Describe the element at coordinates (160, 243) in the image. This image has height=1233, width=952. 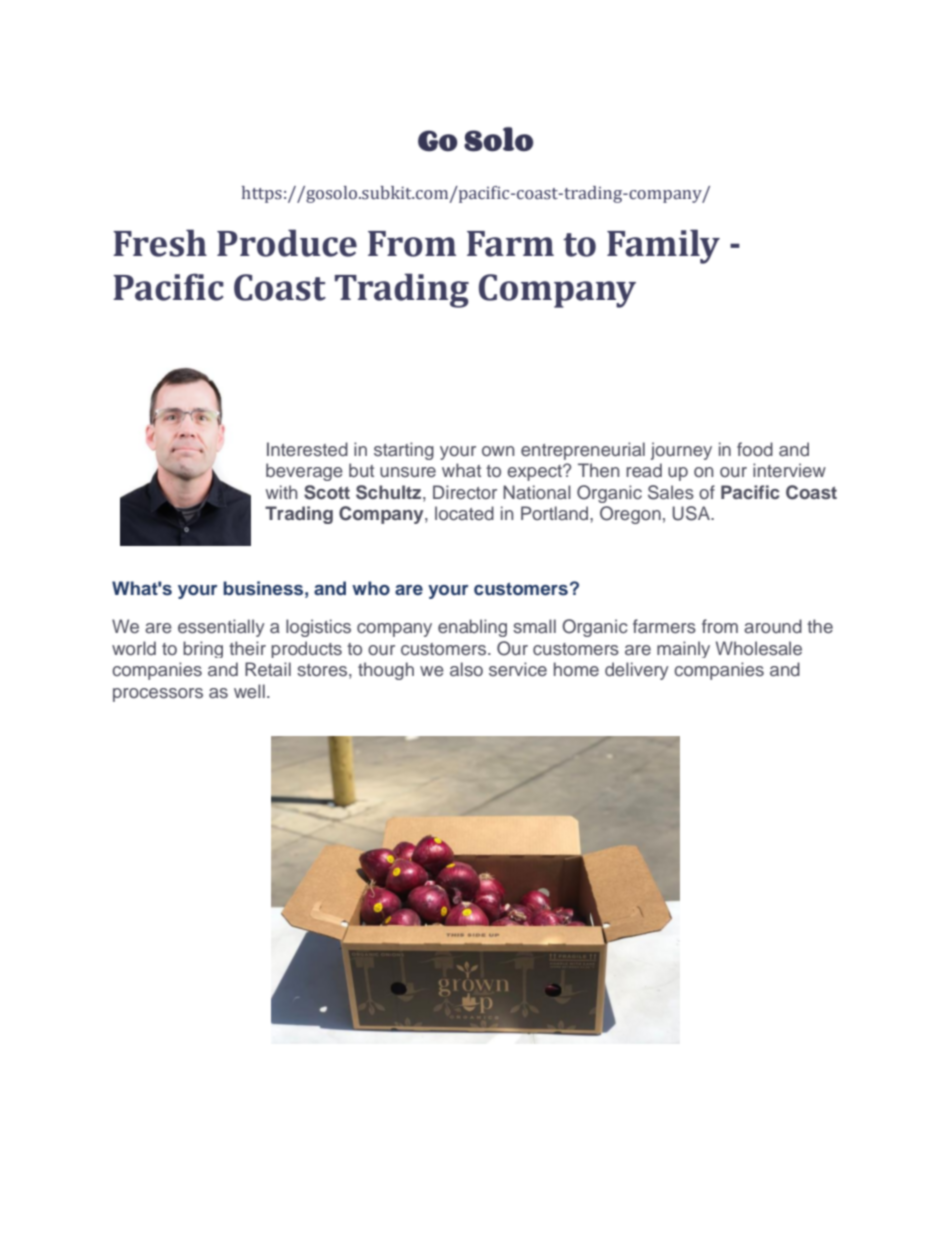
I see `Fresh` at that location.
